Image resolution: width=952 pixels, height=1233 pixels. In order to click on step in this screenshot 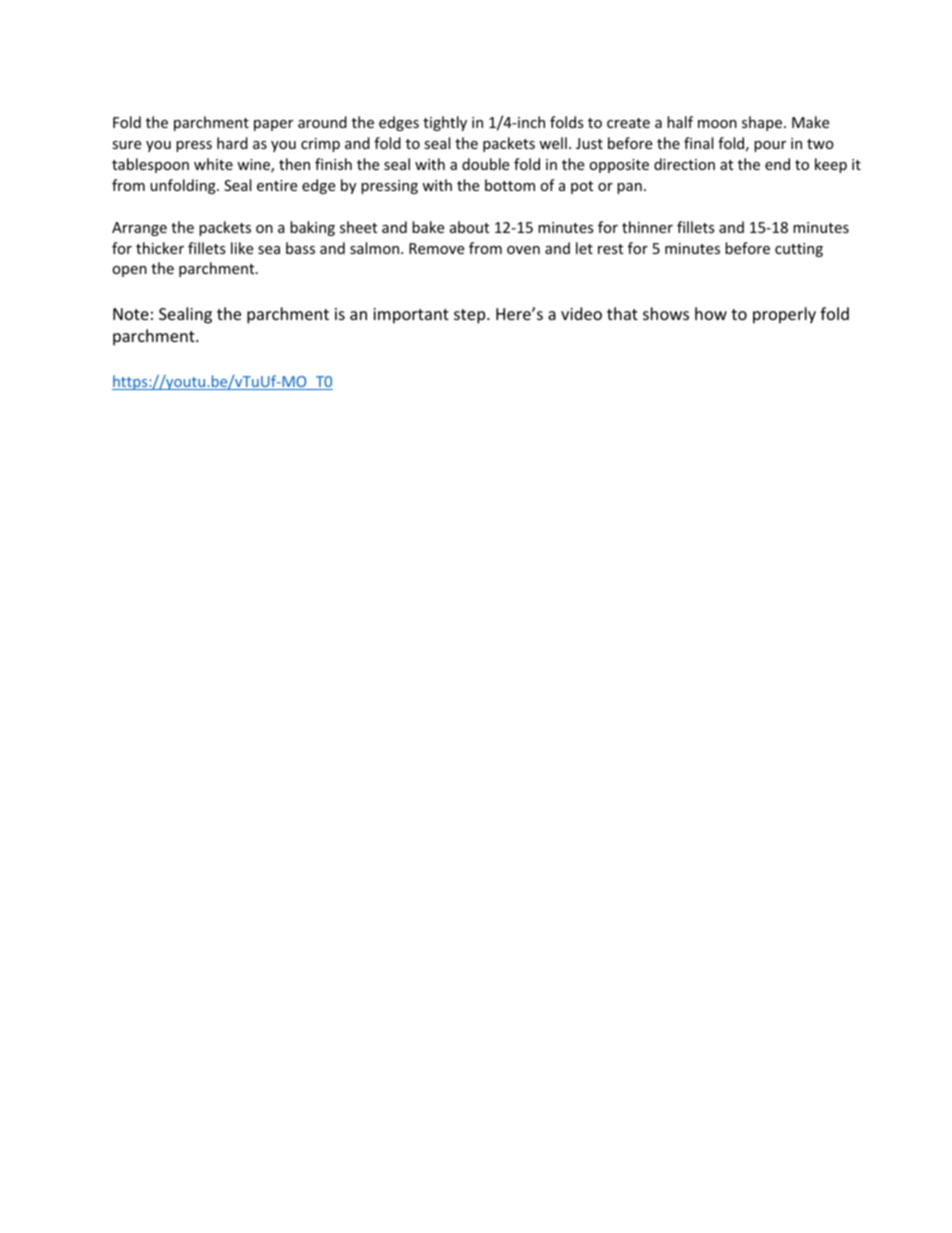, I will do `click(471, 316)`.
